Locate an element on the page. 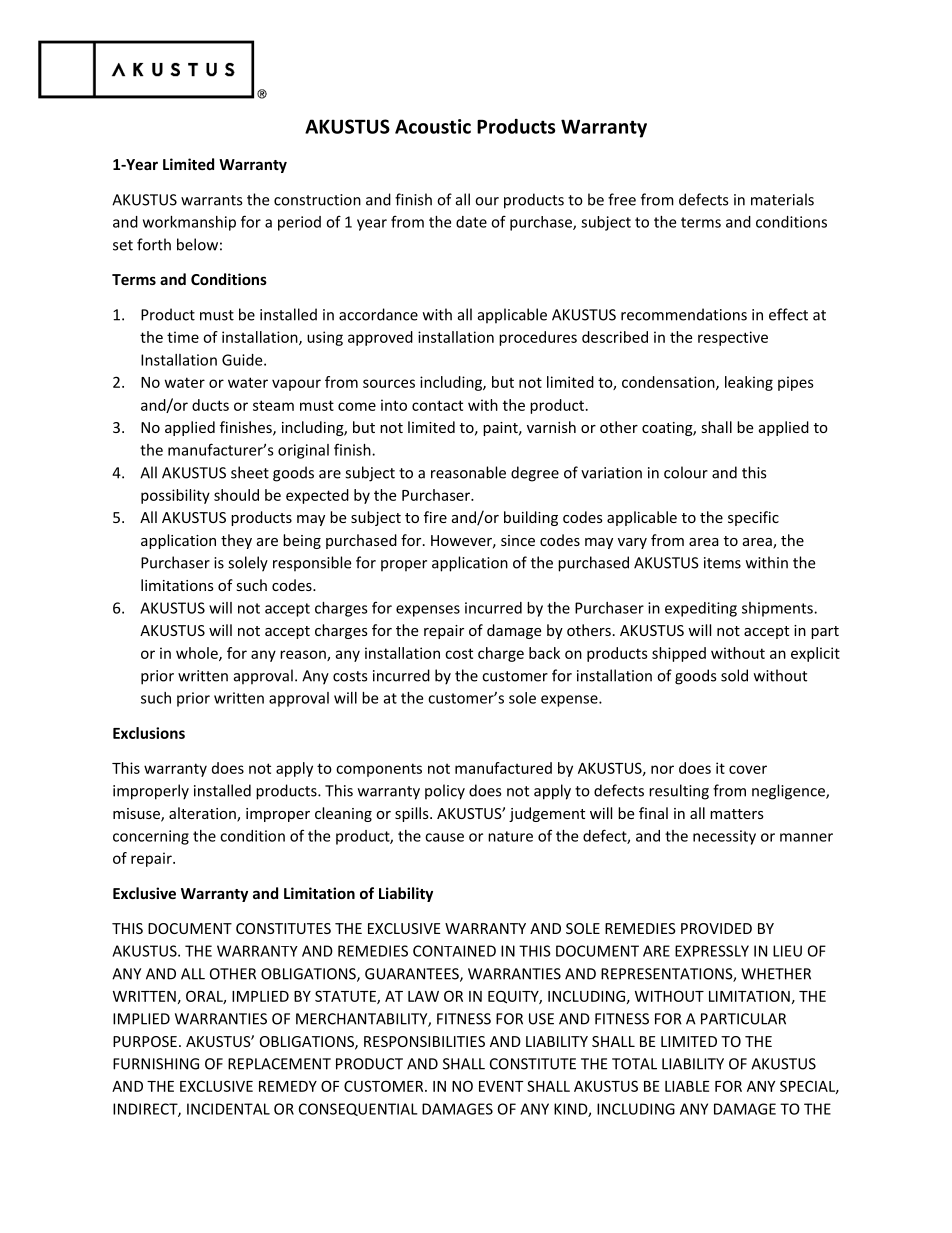 The height and width of the page is (1233, 952). warrants is located at coordinates (211, 200).
